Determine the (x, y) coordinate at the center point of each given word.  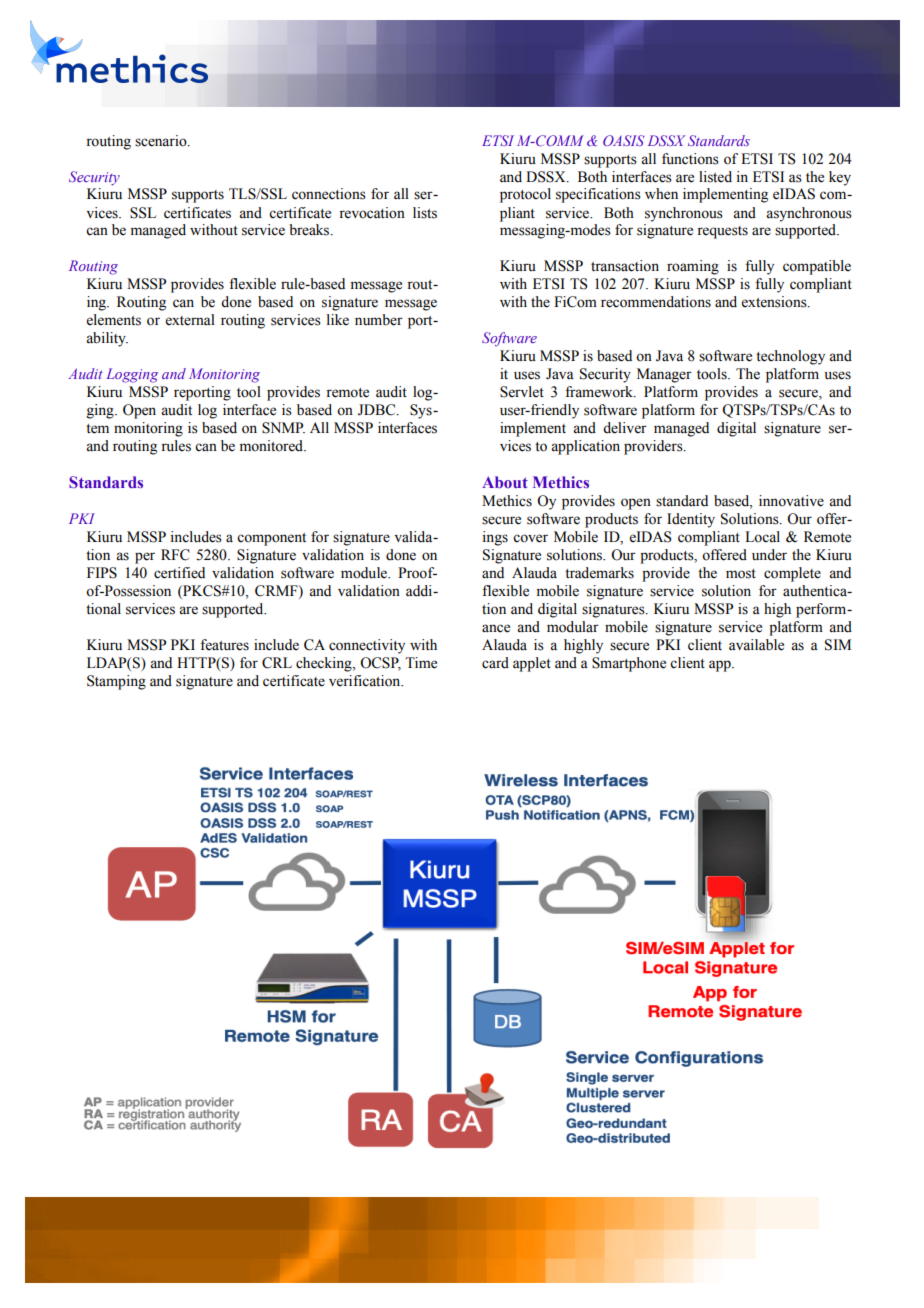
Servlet (522, 392)
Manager (664, 375)
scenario (162, 141)
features (224, 645)
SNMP (283, 428)
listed (715, 177)
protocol (525, 195)
